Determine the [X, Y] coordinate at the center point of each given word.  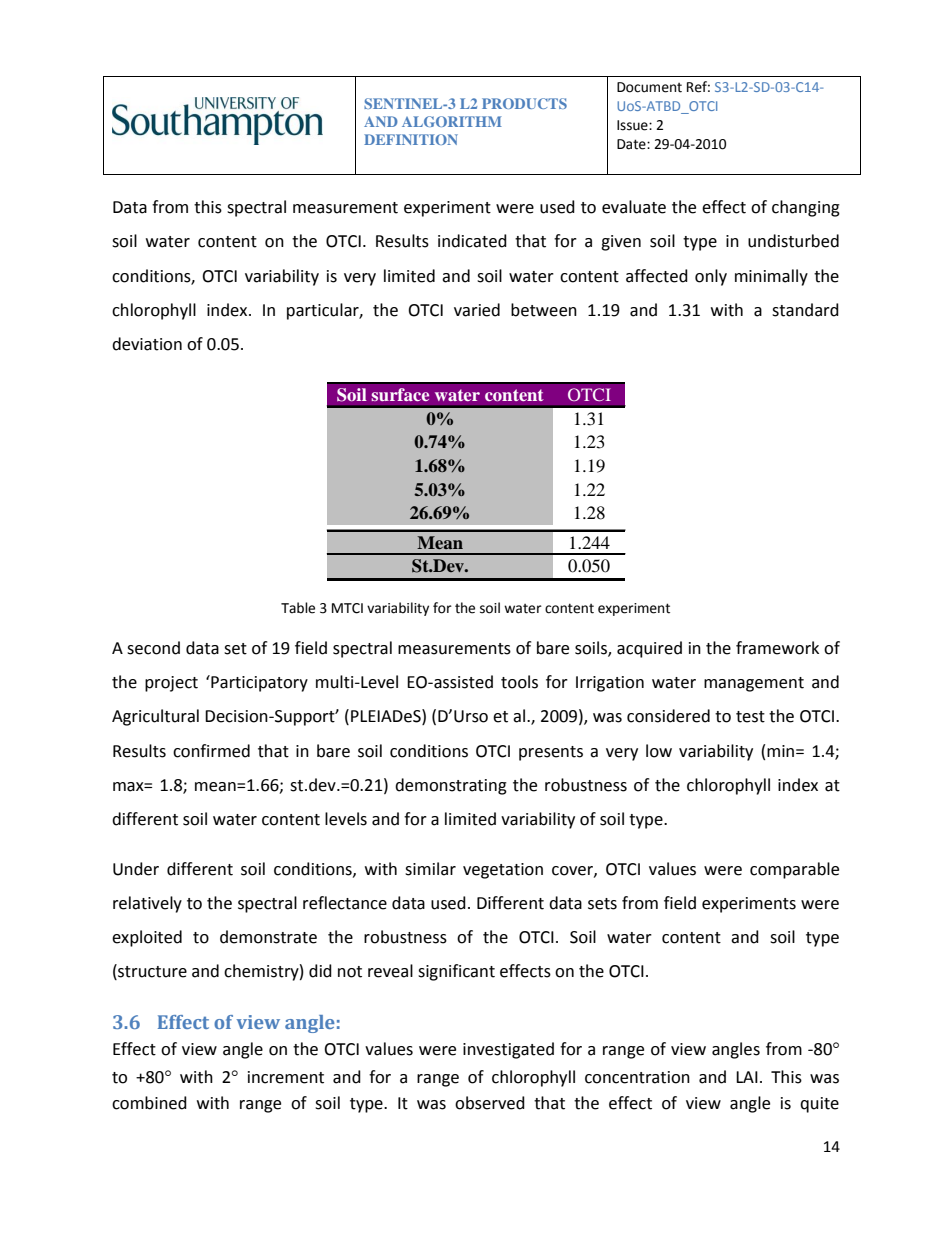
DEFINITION [411, 139]
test [750, 717]
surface [400, 395]
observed [490, 1103]
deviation [147, 344]
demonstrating [451, 786]
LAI [747, 1077]
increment [286, 1077]
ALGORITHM [452, 121]
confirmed [211, 751]
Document [649, 87]
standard [805, 310]
